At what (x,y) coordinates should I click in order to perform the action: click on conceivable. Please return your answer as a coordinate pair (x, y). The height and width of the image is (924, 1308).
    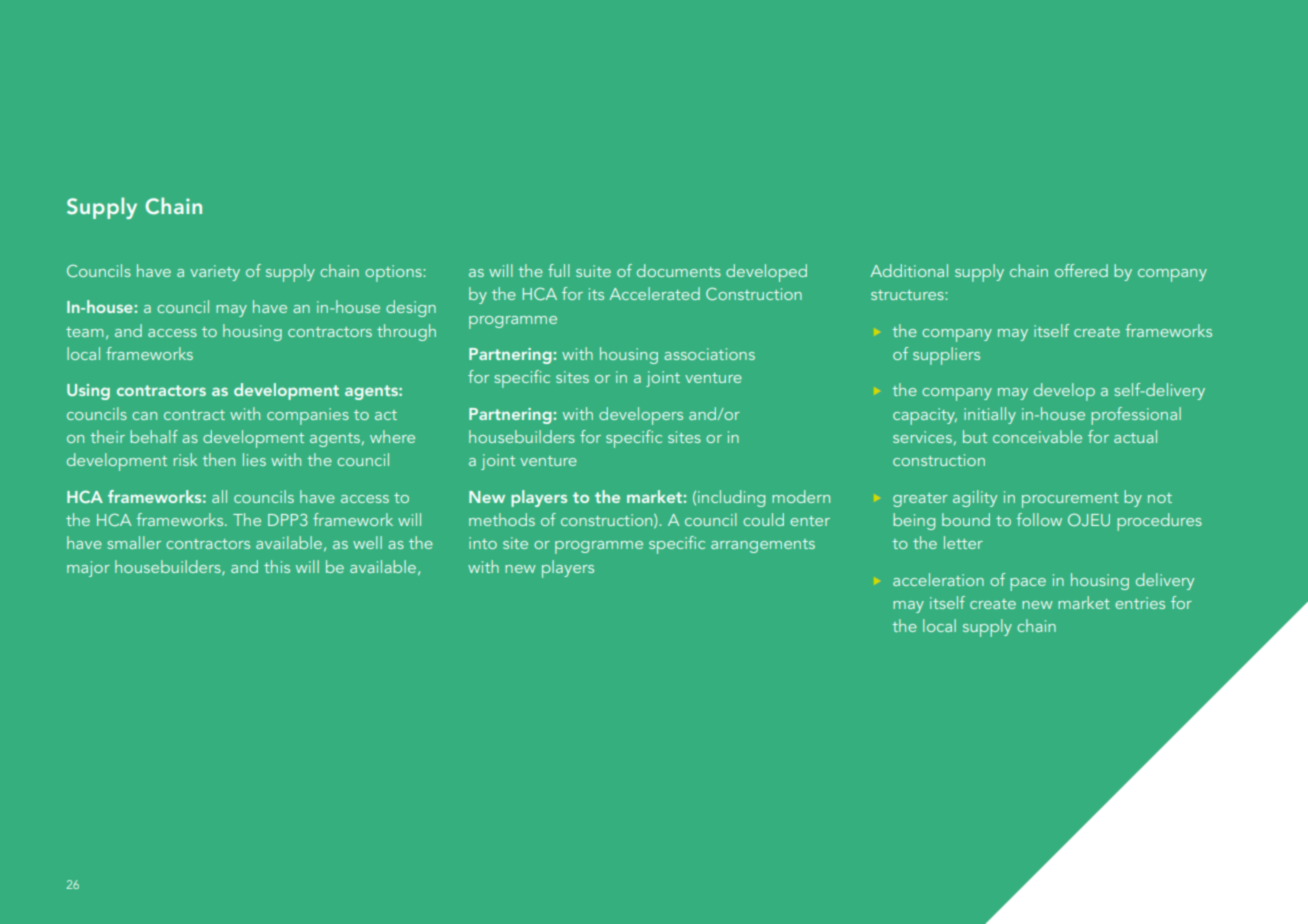
    Looking at the image, I should click on (1037, 436).
